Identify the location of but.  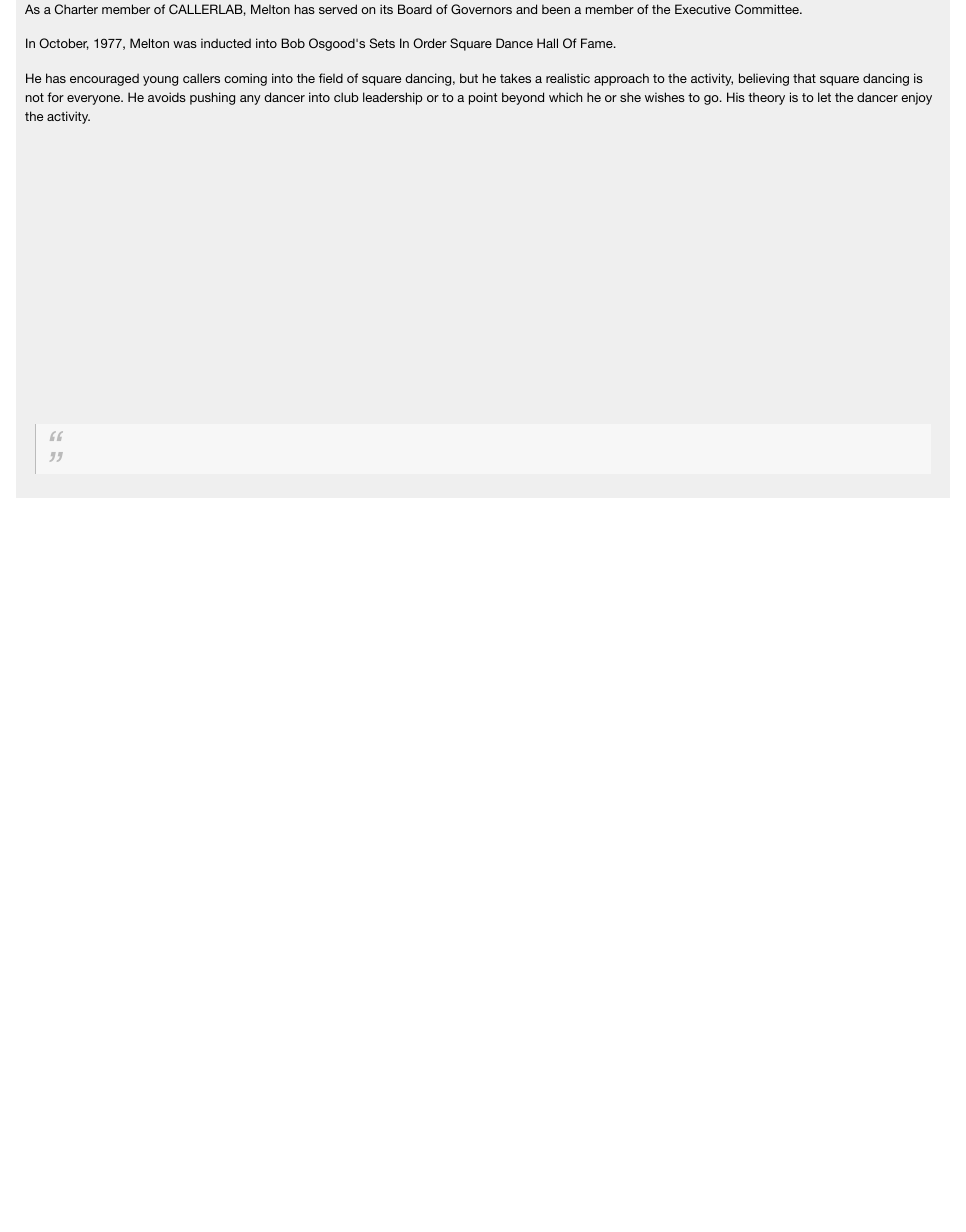
(469, 78).
